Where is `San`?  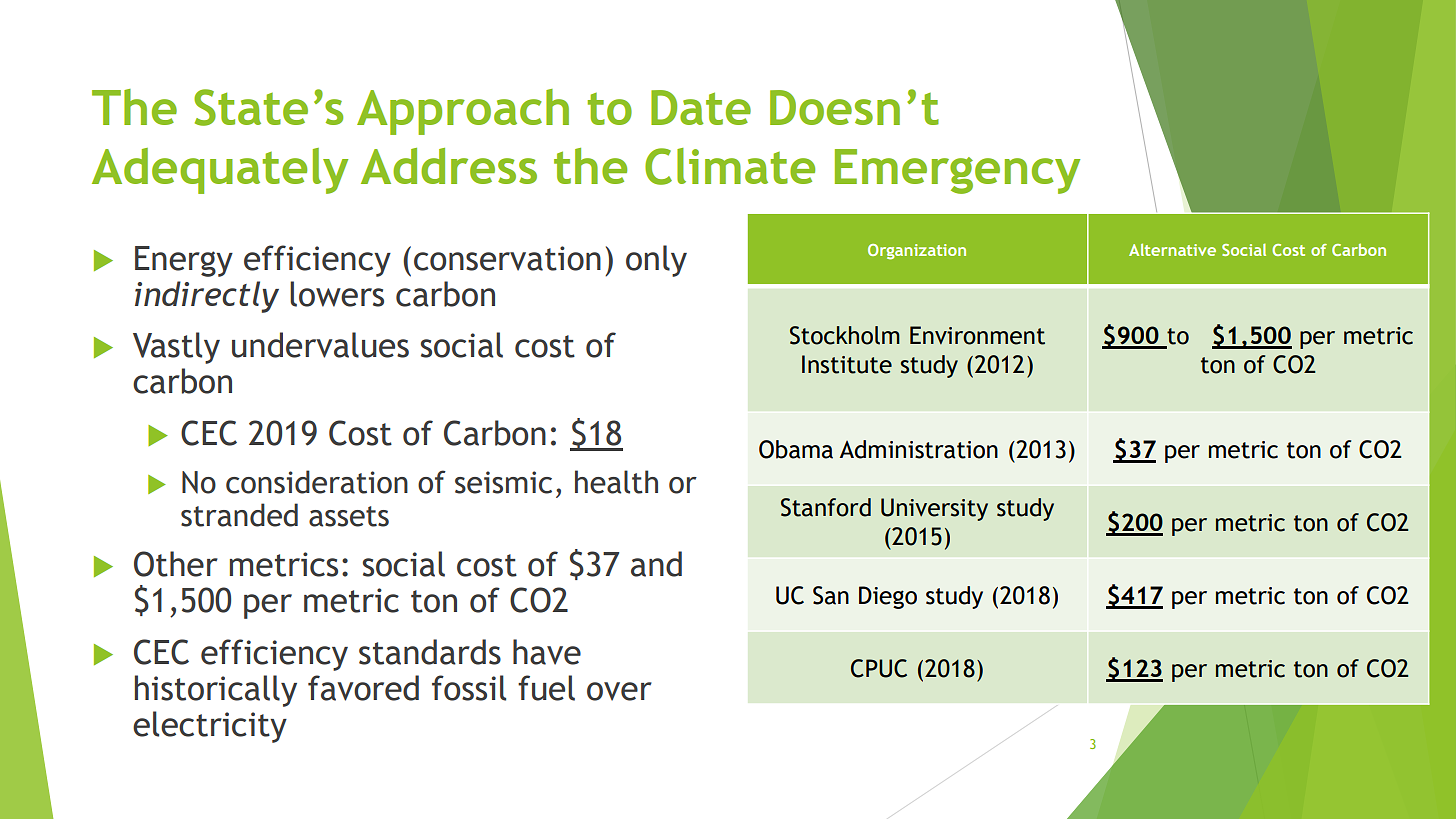
San is located at coordinates (831, 595).
